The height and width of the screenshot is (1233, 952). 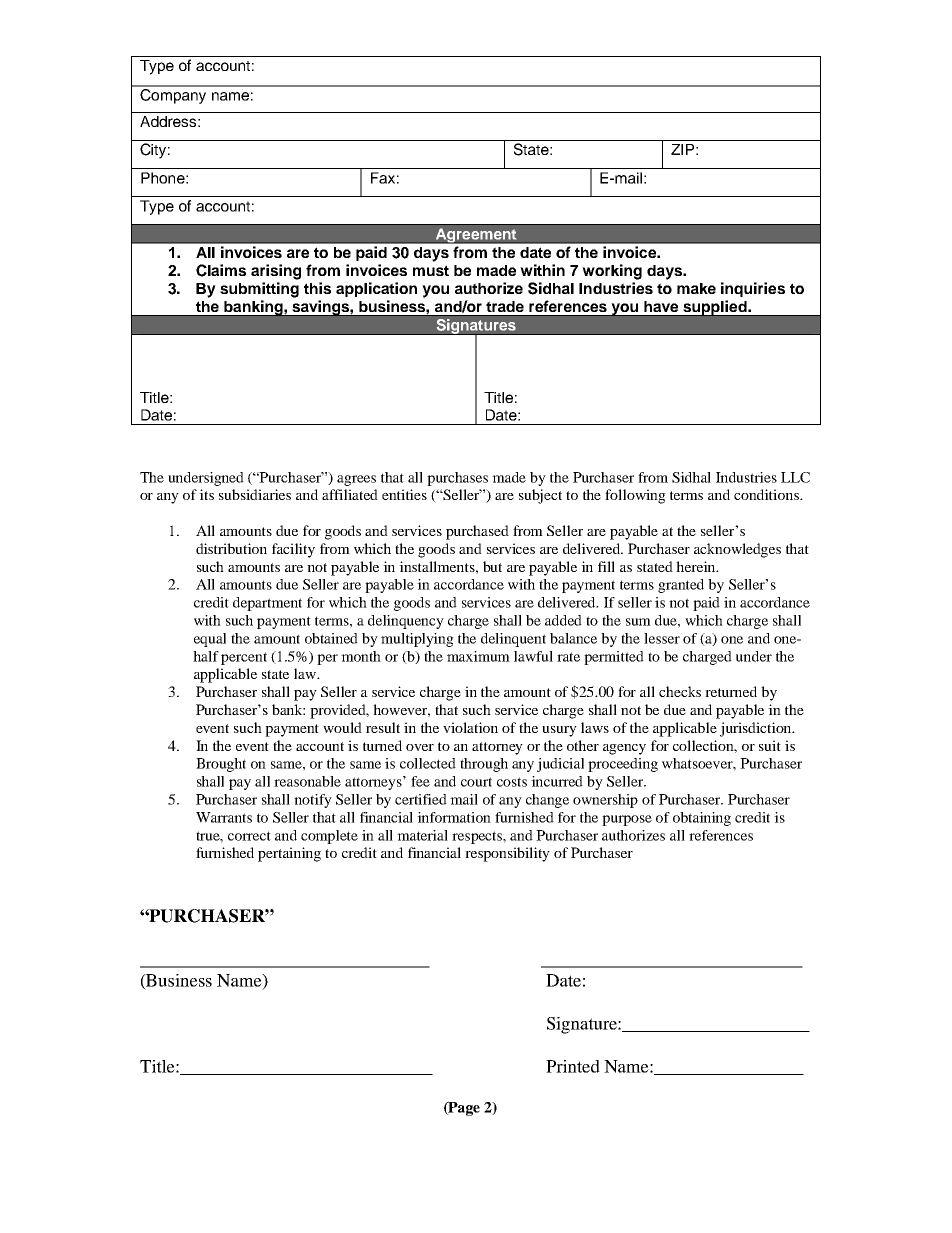 I want to click on inquiries, so click(x=753, y=289).
